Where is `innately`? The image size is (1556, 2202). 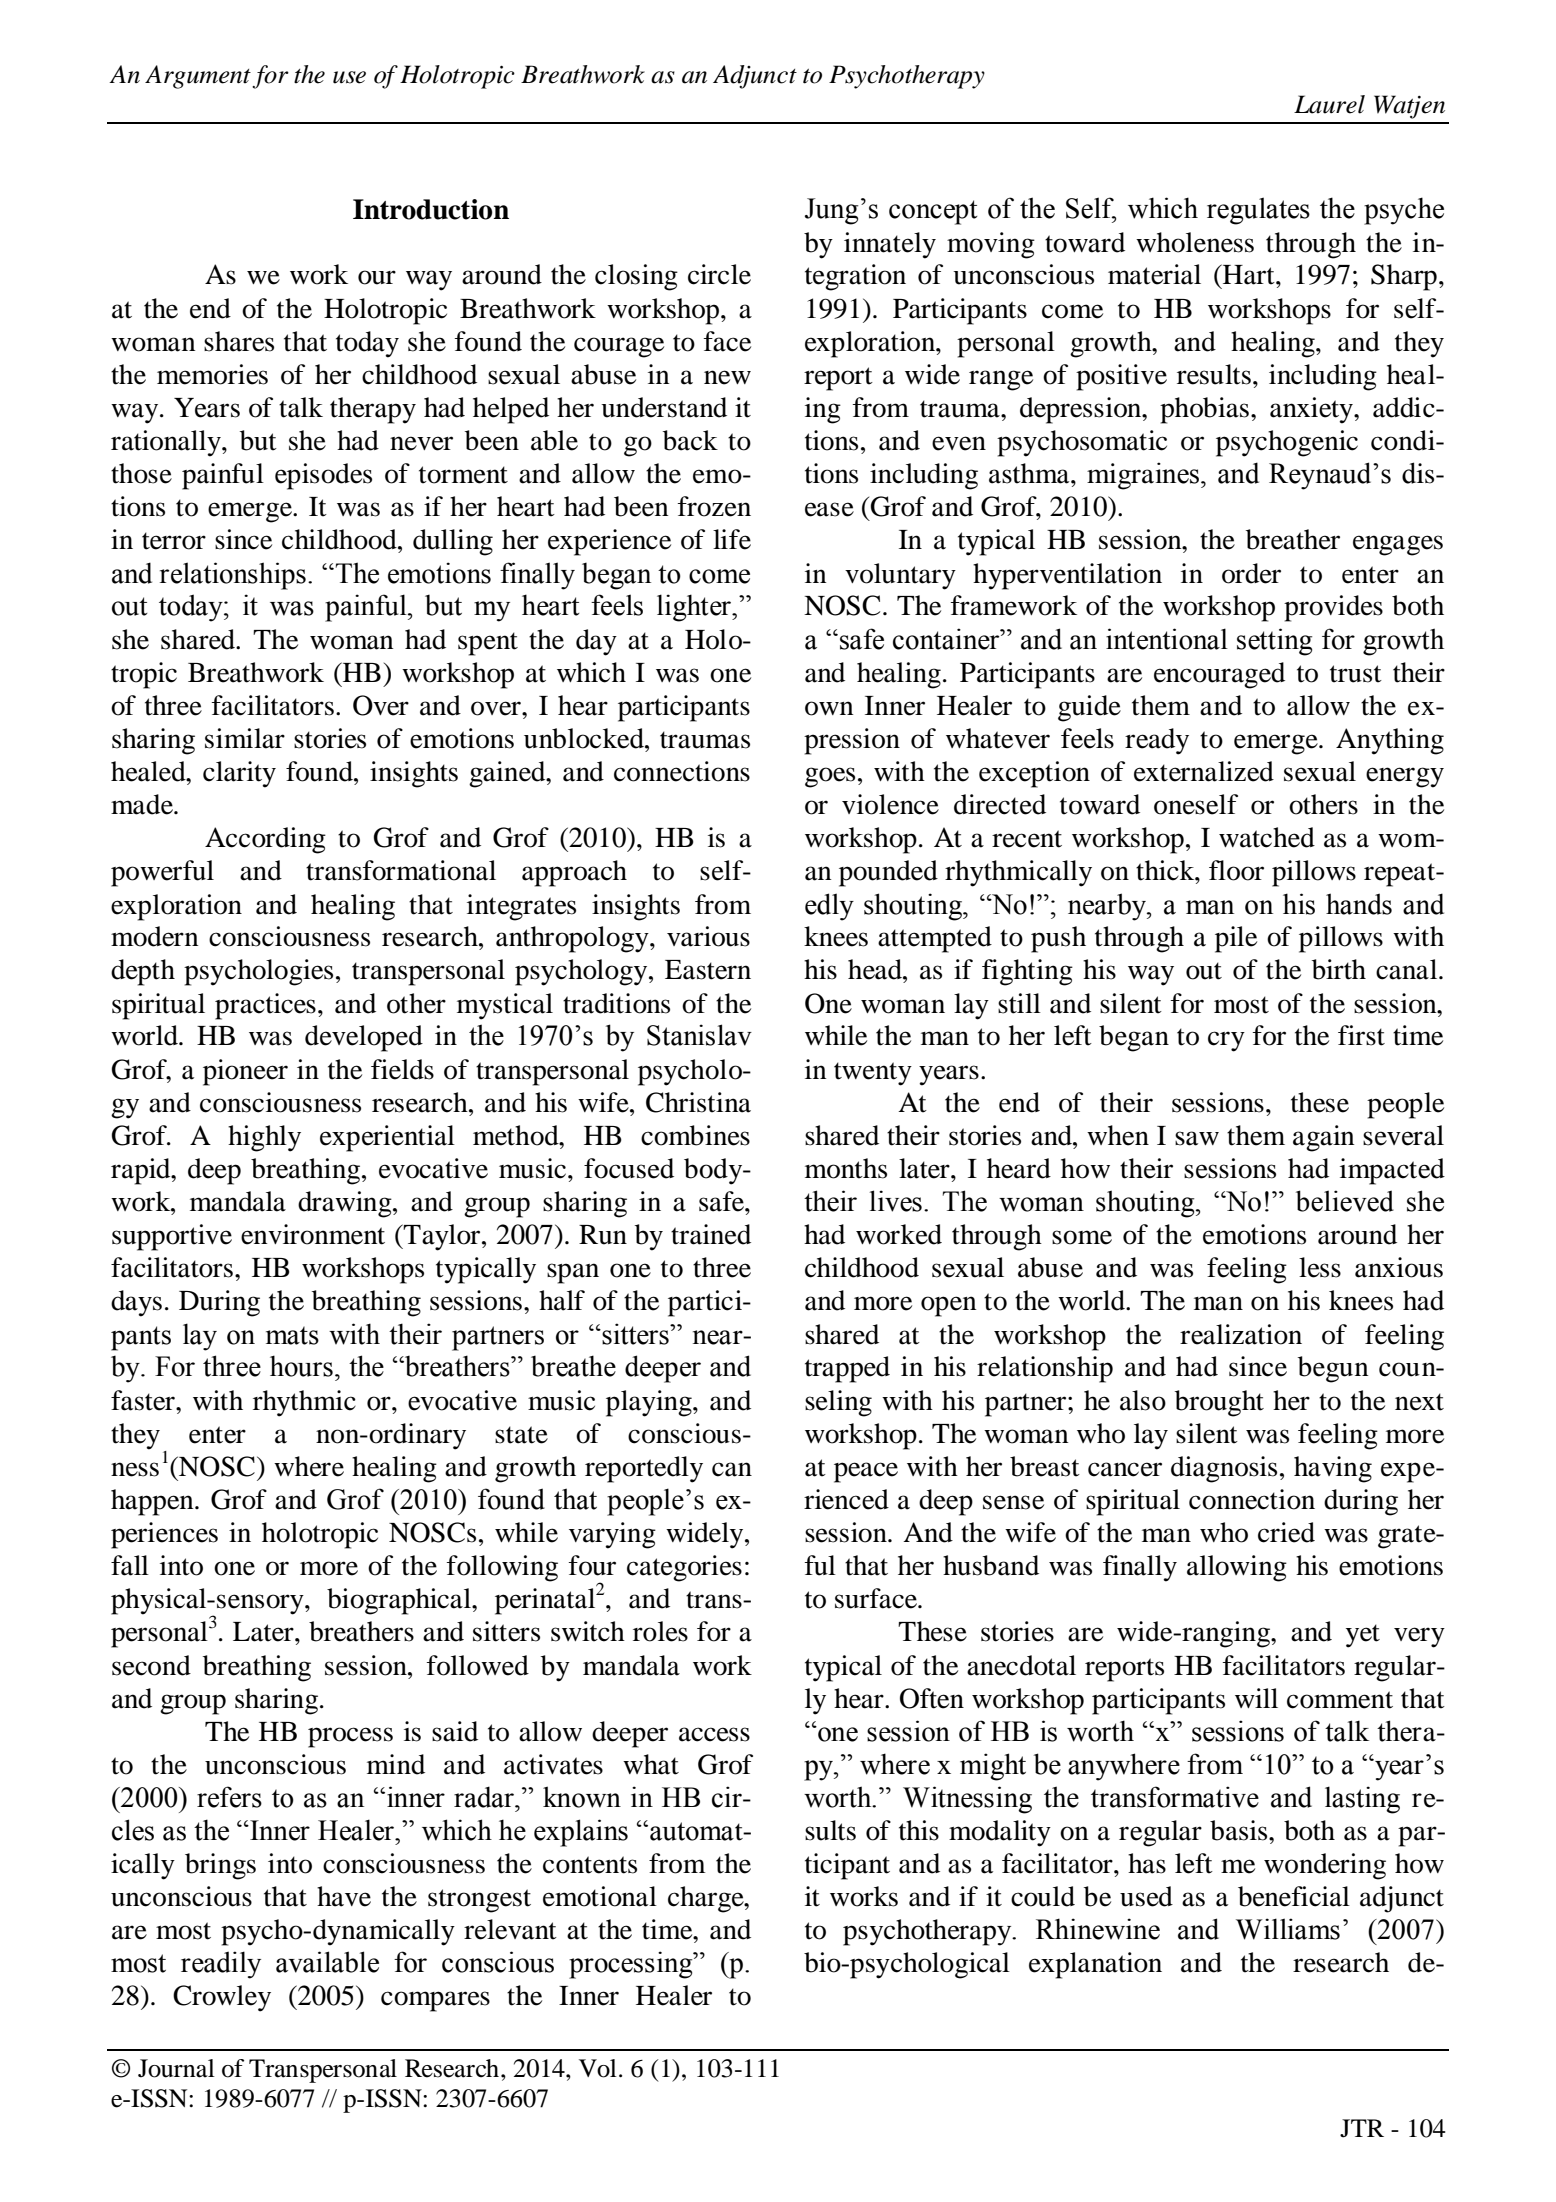
innately is located at coordinates (890, 245).
